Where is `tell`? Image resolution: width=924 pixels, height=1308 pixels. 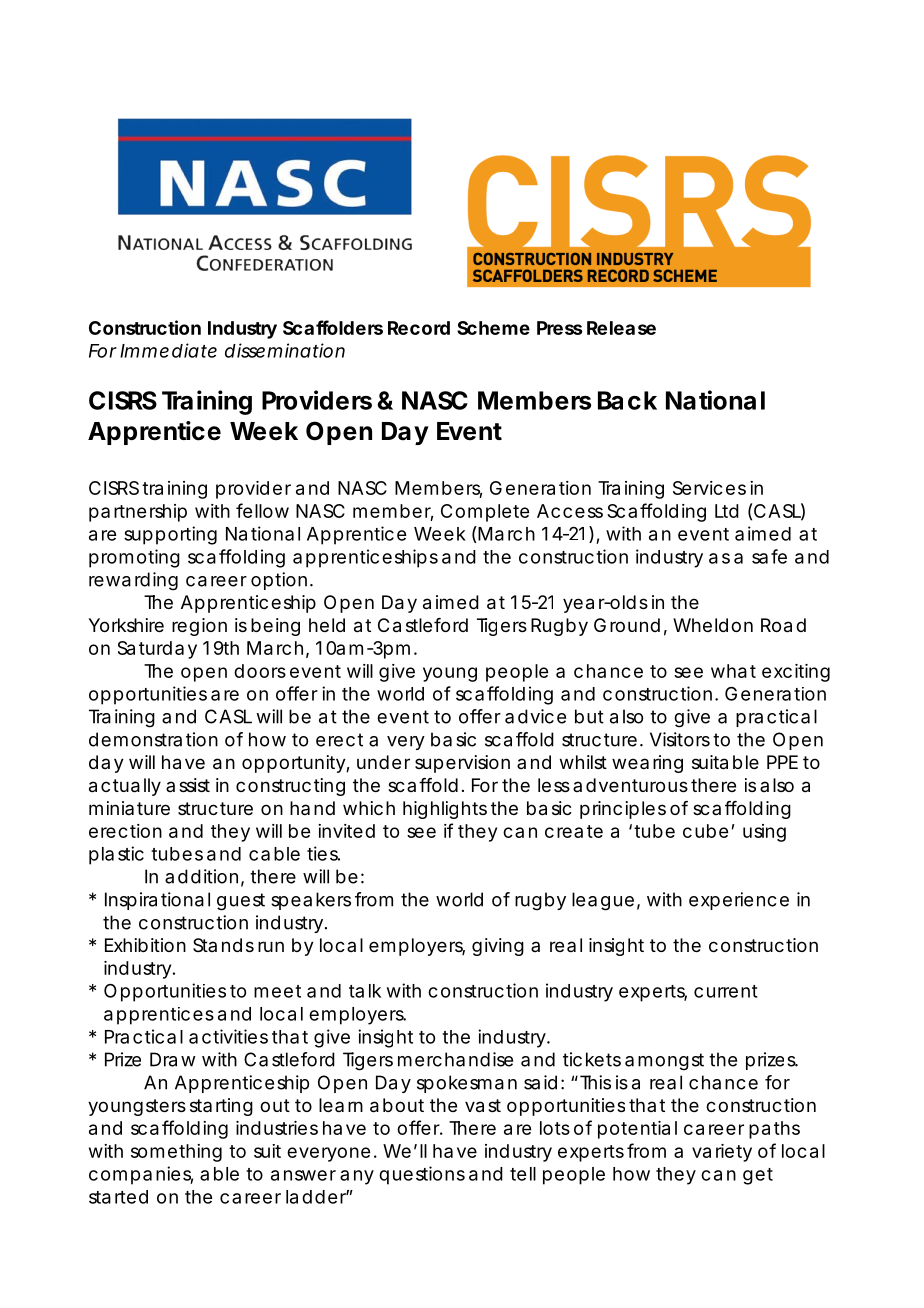 tell is located at coordinates (523, 1174).
